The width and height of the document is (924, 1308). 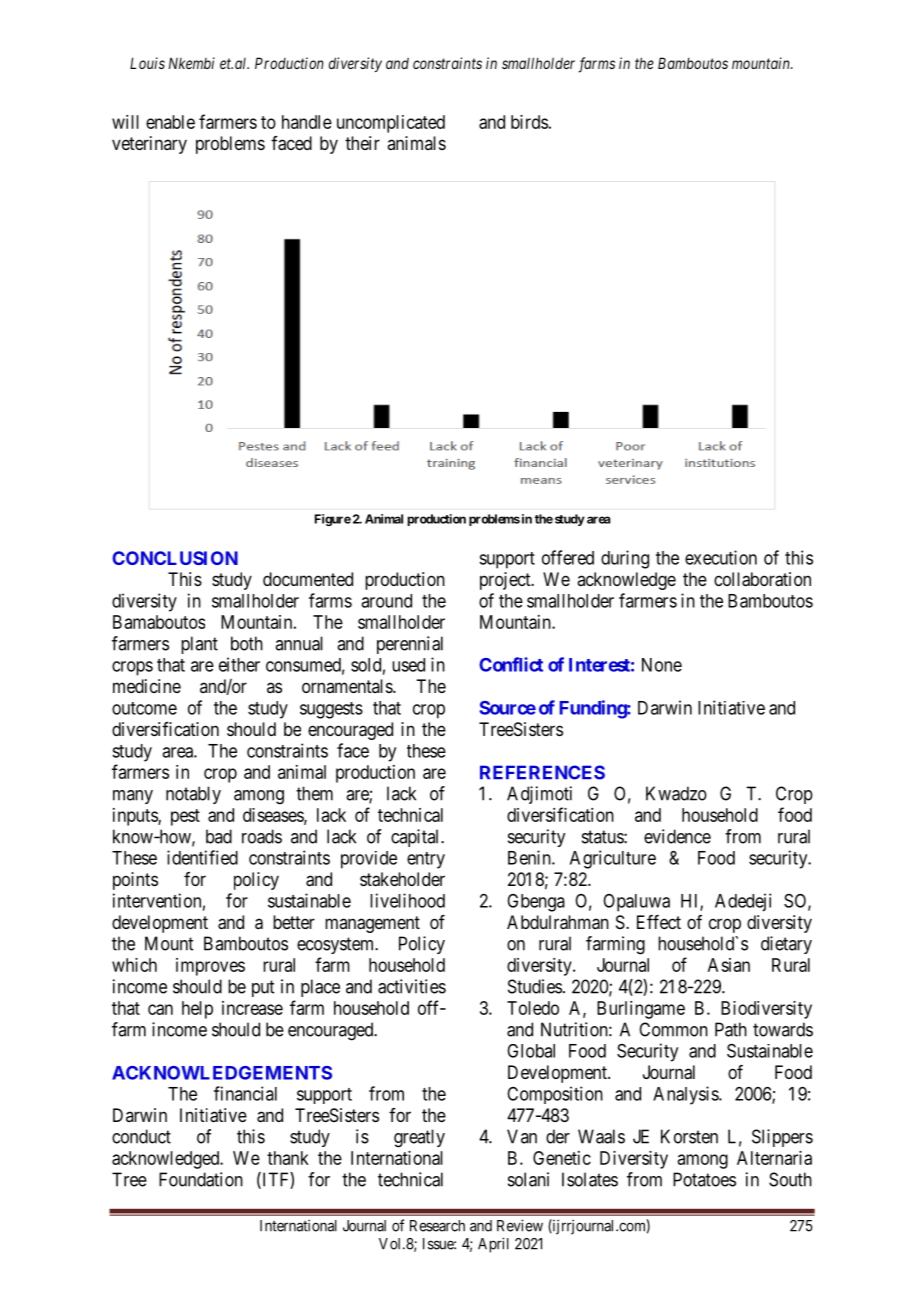 I want to click on perennial, so click(x=410, y=645).
